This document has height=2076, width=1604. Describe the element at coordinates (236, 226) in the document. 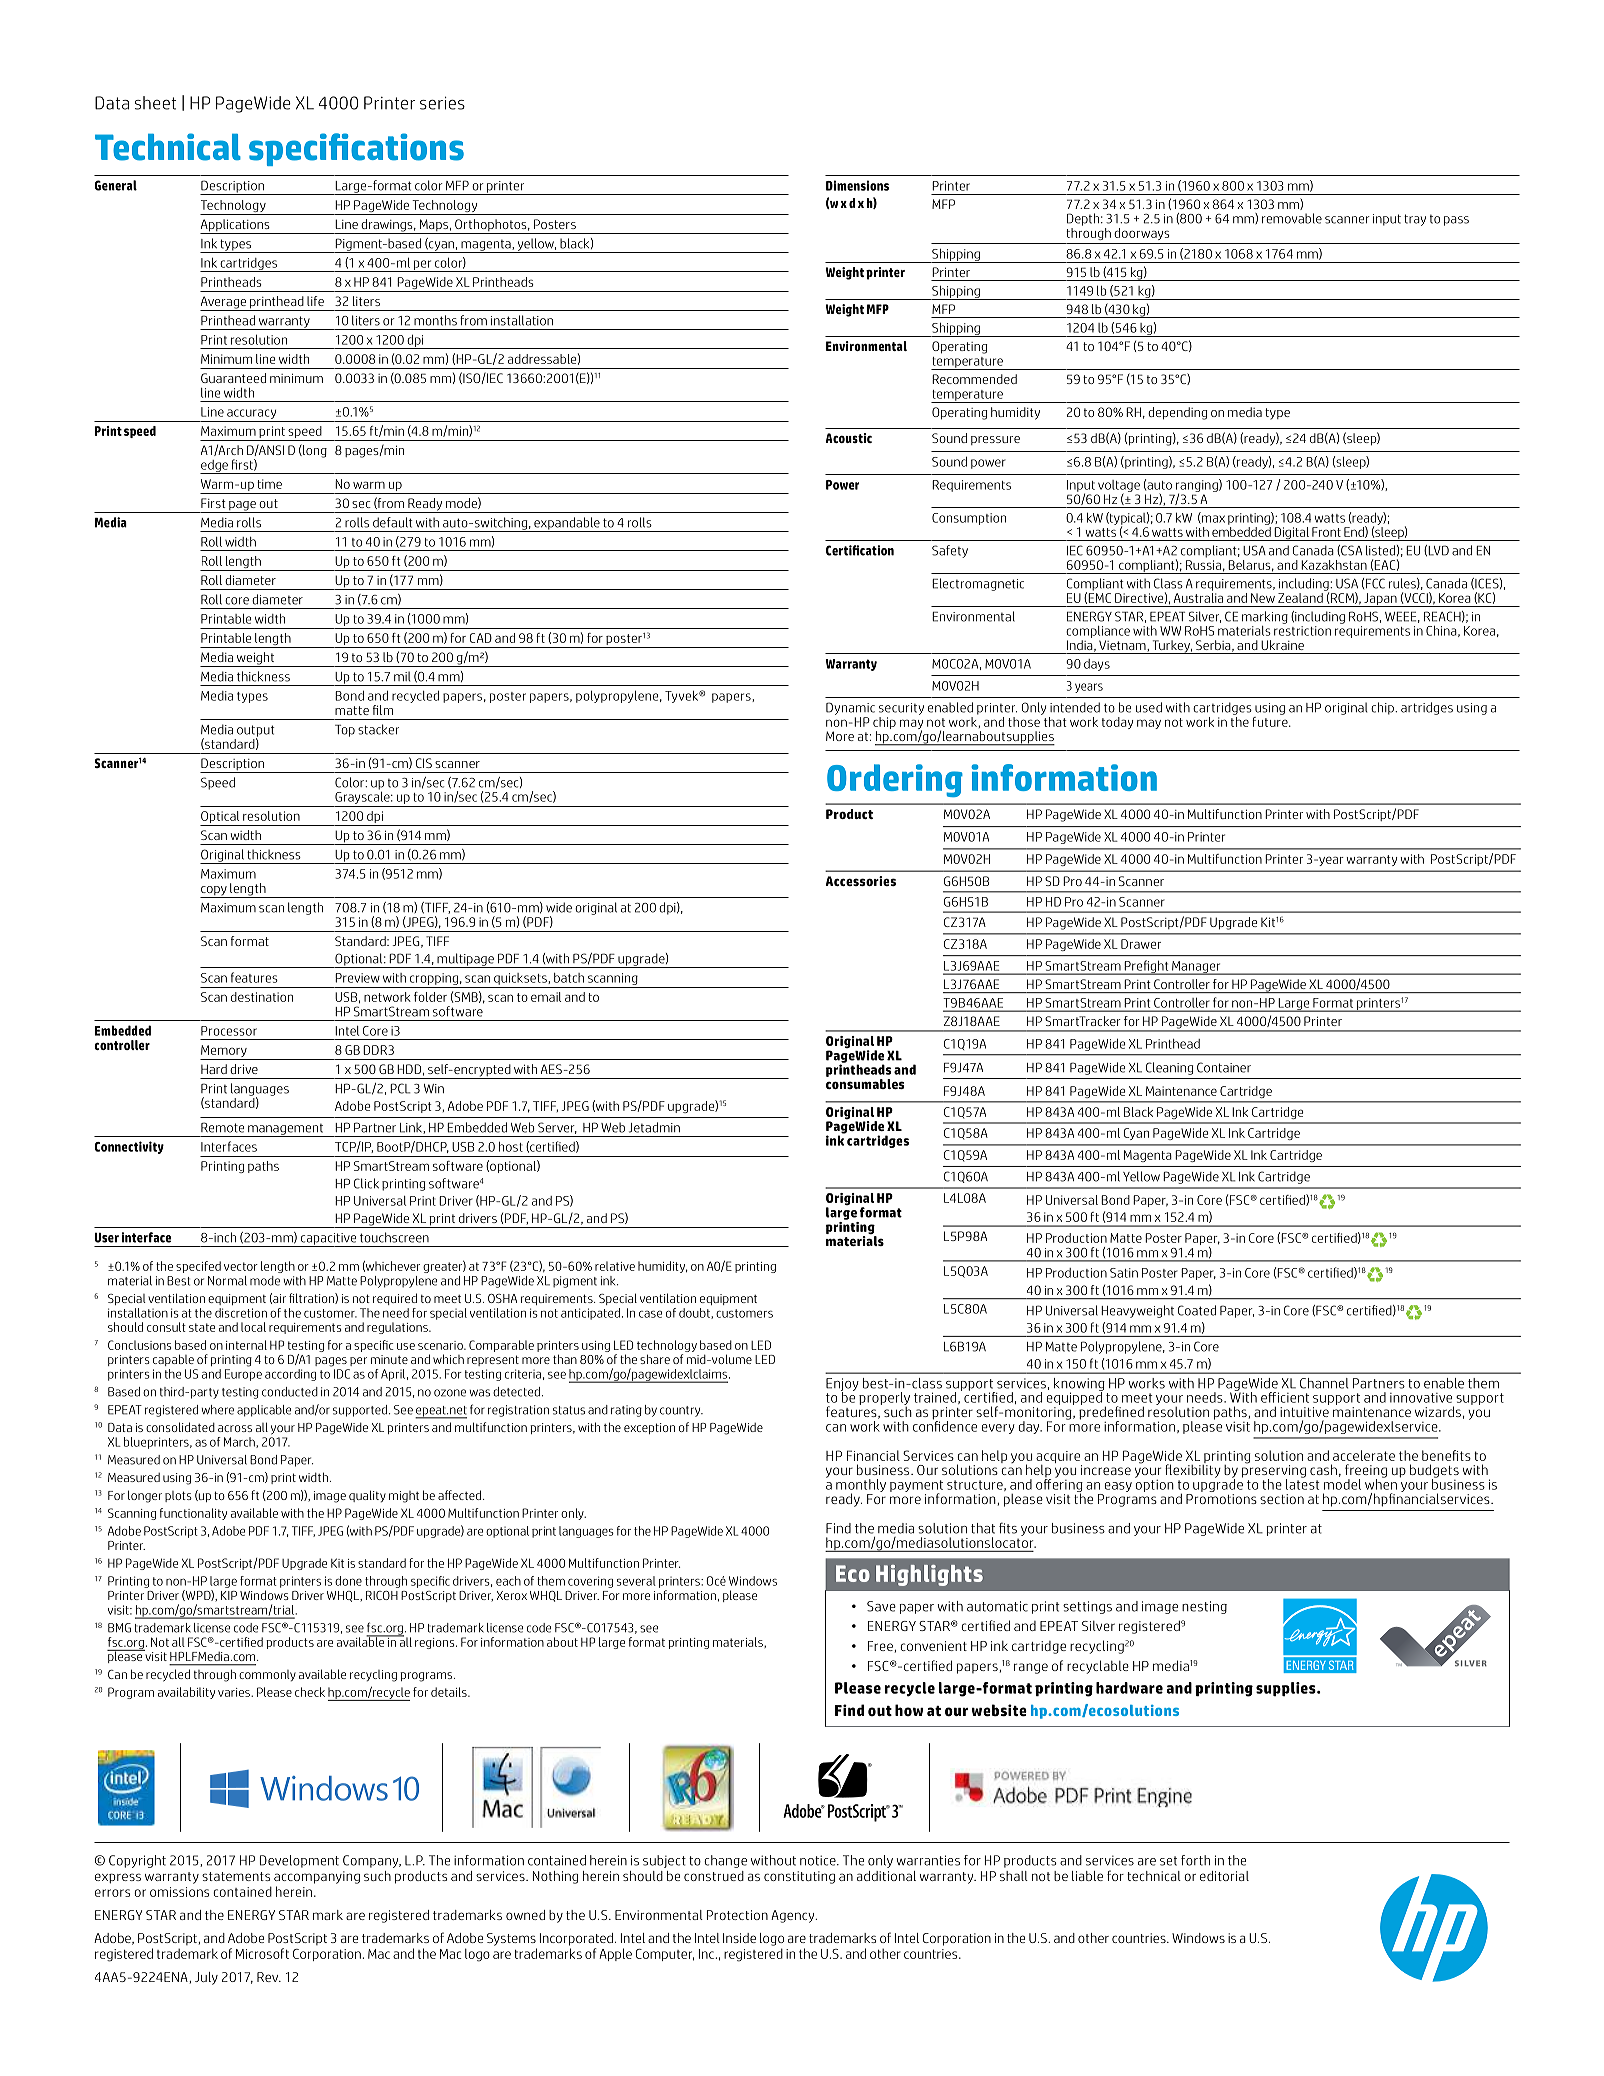

I see `Applications` at that location.
